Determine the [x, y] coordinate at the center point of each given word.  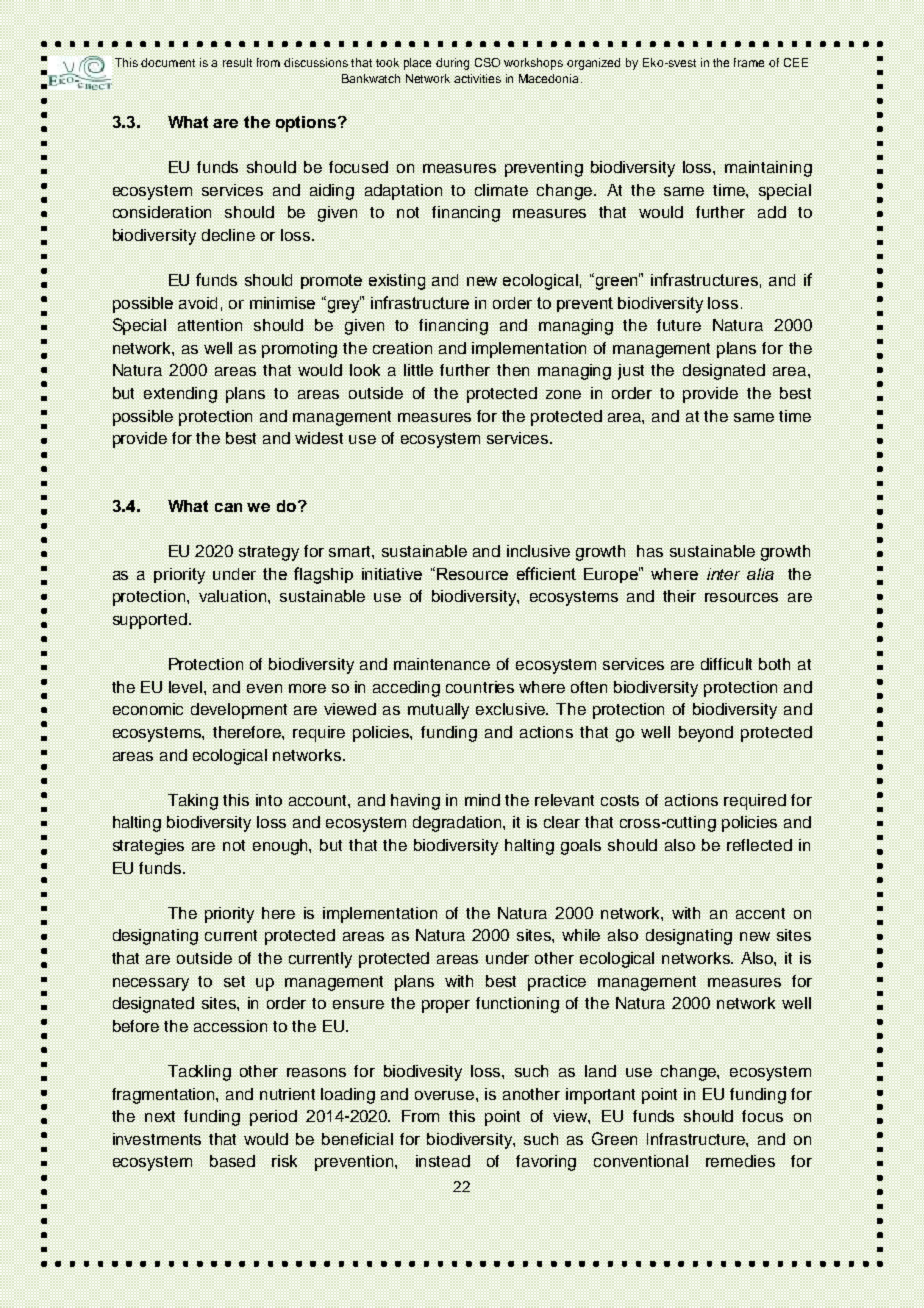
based [232, 1161]
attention [210, 325]
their [679, 596]
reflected [759, 845]
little [418, 370]
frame [749, 62]
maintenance [442, 664]
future [679, 325]
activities [477, 78]
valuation [234, 596]
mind [482, 800]
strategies [148, 847]
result [237, 62]
